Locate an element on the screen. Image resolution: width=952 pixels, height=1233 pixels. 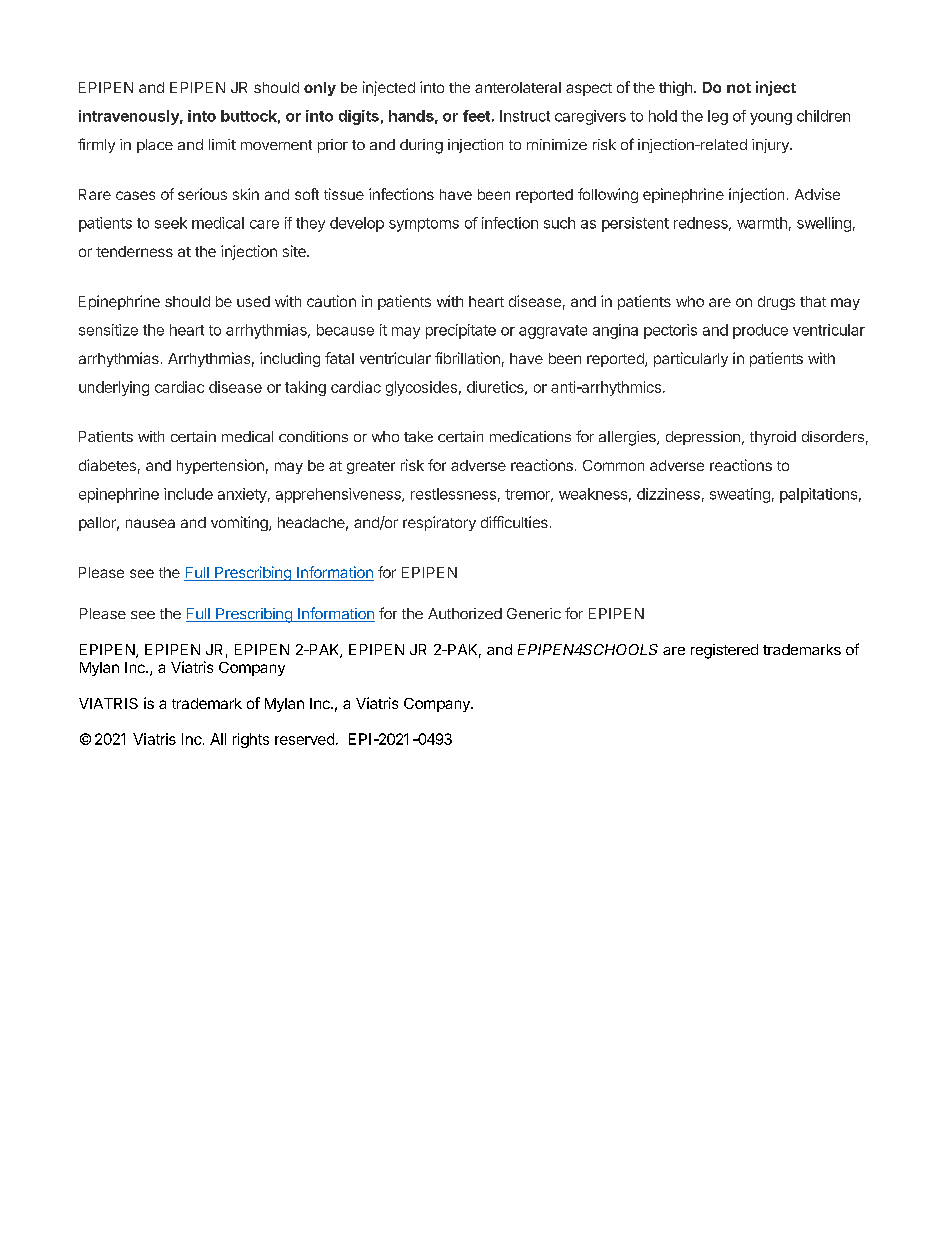
leg is located at coordinates (718, 117).
